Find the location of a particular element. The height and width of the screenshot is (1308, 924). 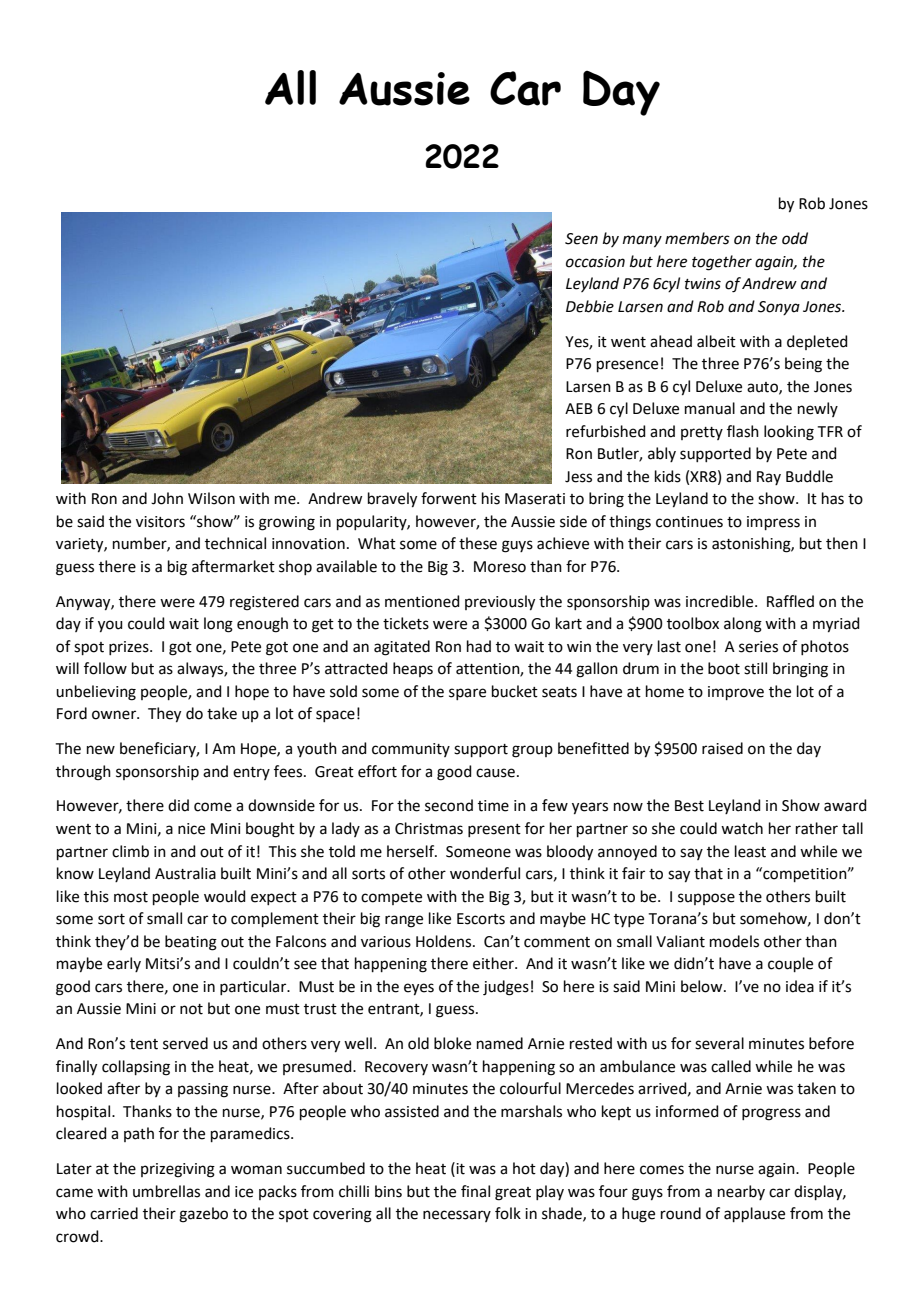

necessary is located at coordinates (457, 1216).
